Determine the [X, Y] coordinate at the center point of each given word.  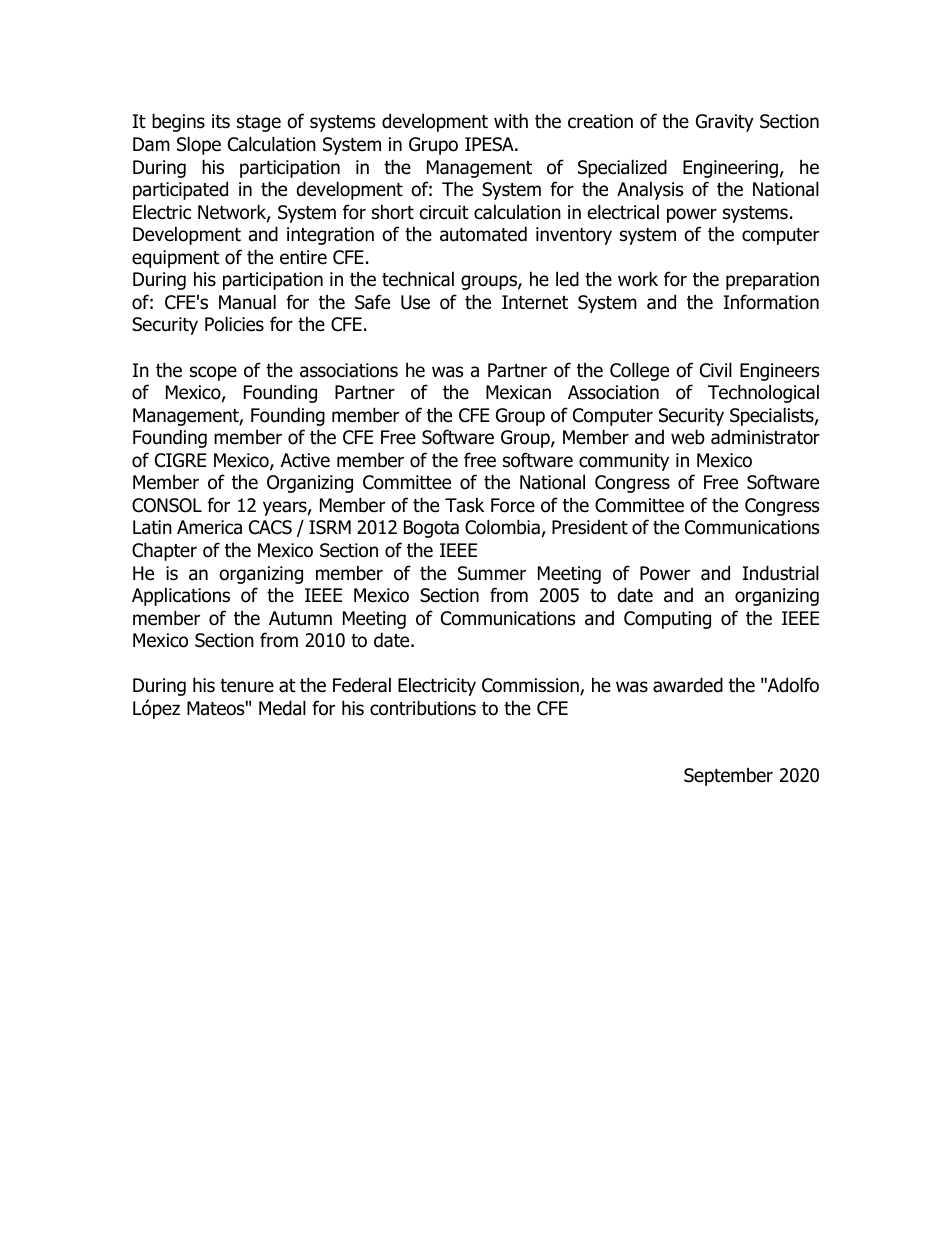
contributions [423, 708]
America [209, 527]
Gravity [725, 123]
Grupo [433, 146]
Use [415, 302]
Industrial [781, 573]
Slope [199, 145]
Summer [492, 573]
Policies [234, 324]
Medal [282, 708]
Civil [716, 370]
